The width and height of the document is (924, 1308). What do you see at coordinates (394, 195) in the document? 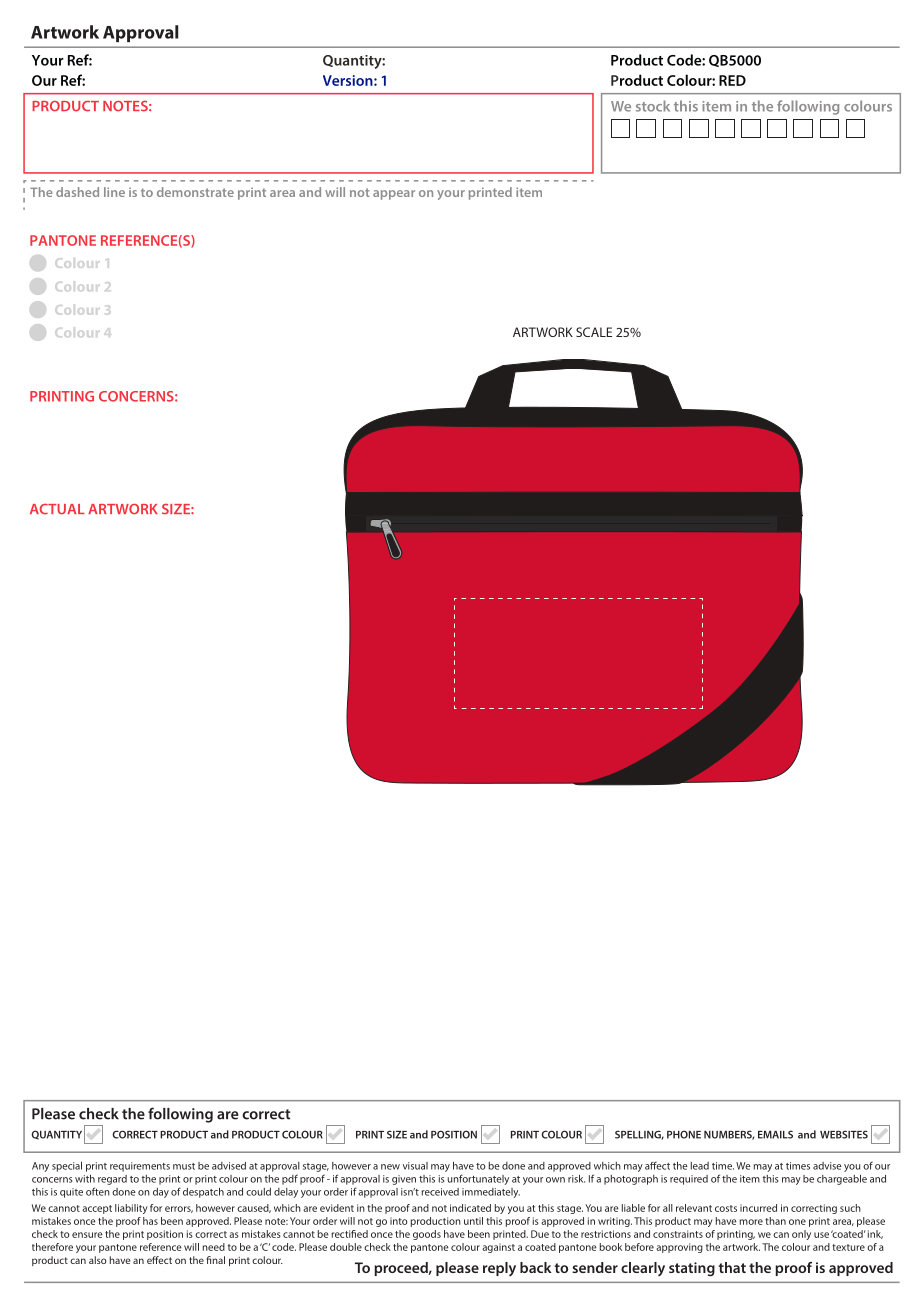
I see `appear` at bounding box center [394, 195].
